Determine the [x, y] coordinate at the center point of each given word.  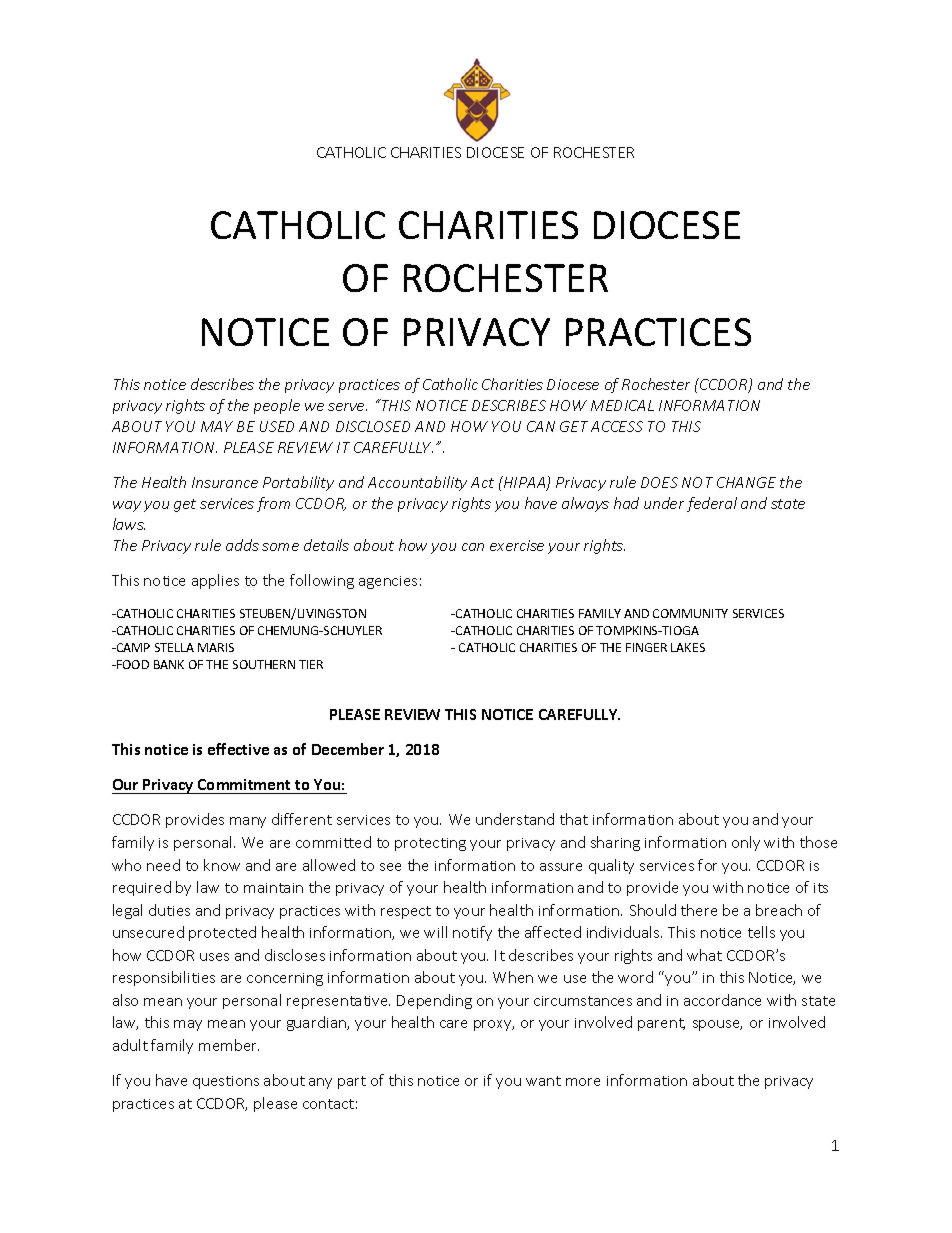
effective [238, 749]
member [229, 1045]
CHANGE [746, 482]
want [543, 1081]
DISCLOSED [373, 426]
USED [277, 426]
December [348, 749]
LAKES [688, 647]
